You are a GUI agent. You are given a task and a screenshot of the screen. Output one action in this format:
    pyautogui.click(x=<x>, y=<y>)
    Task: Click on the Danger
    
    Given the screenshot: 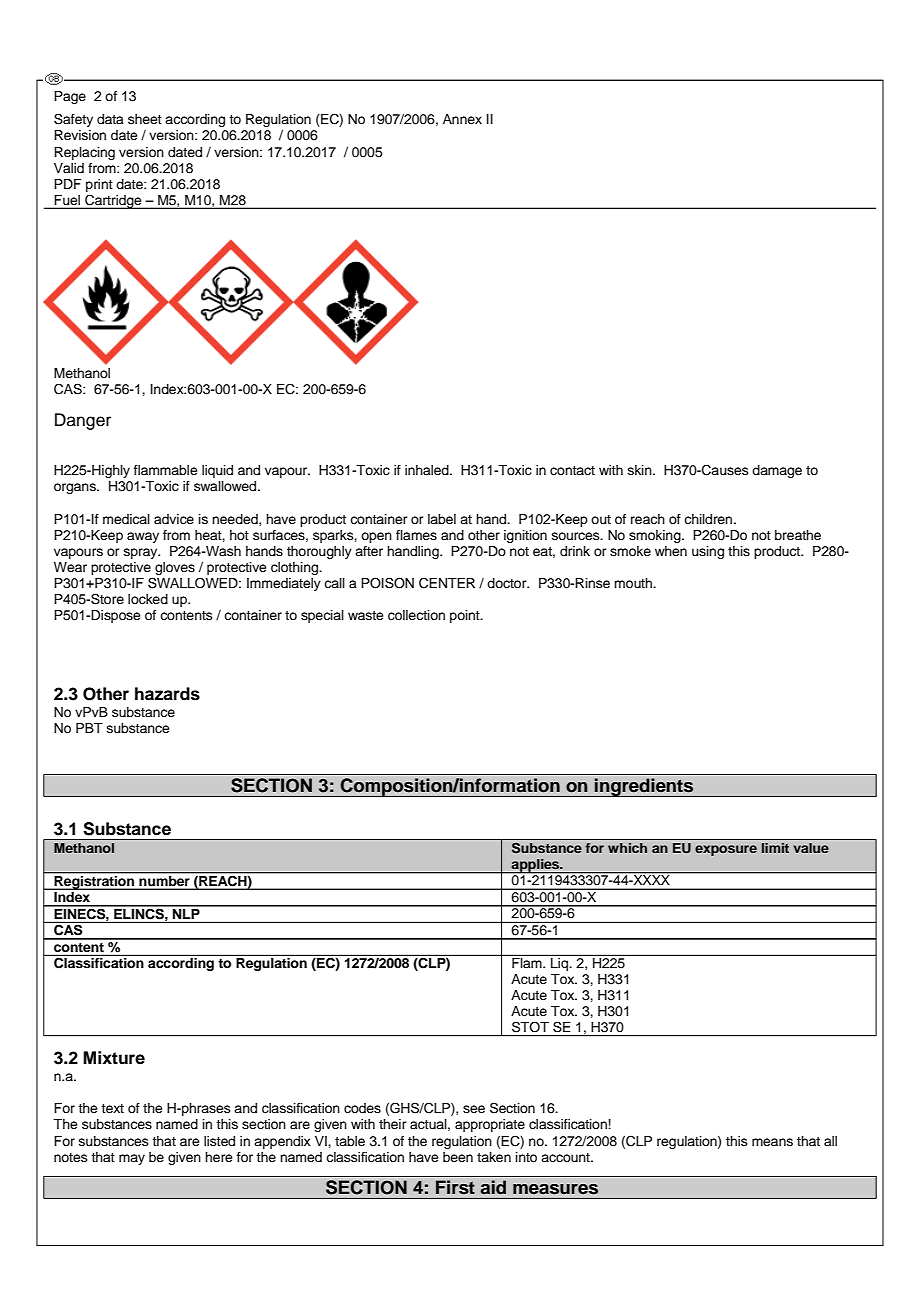 What is the action you would take?
    pyautogui.click(x=83, y=421)
